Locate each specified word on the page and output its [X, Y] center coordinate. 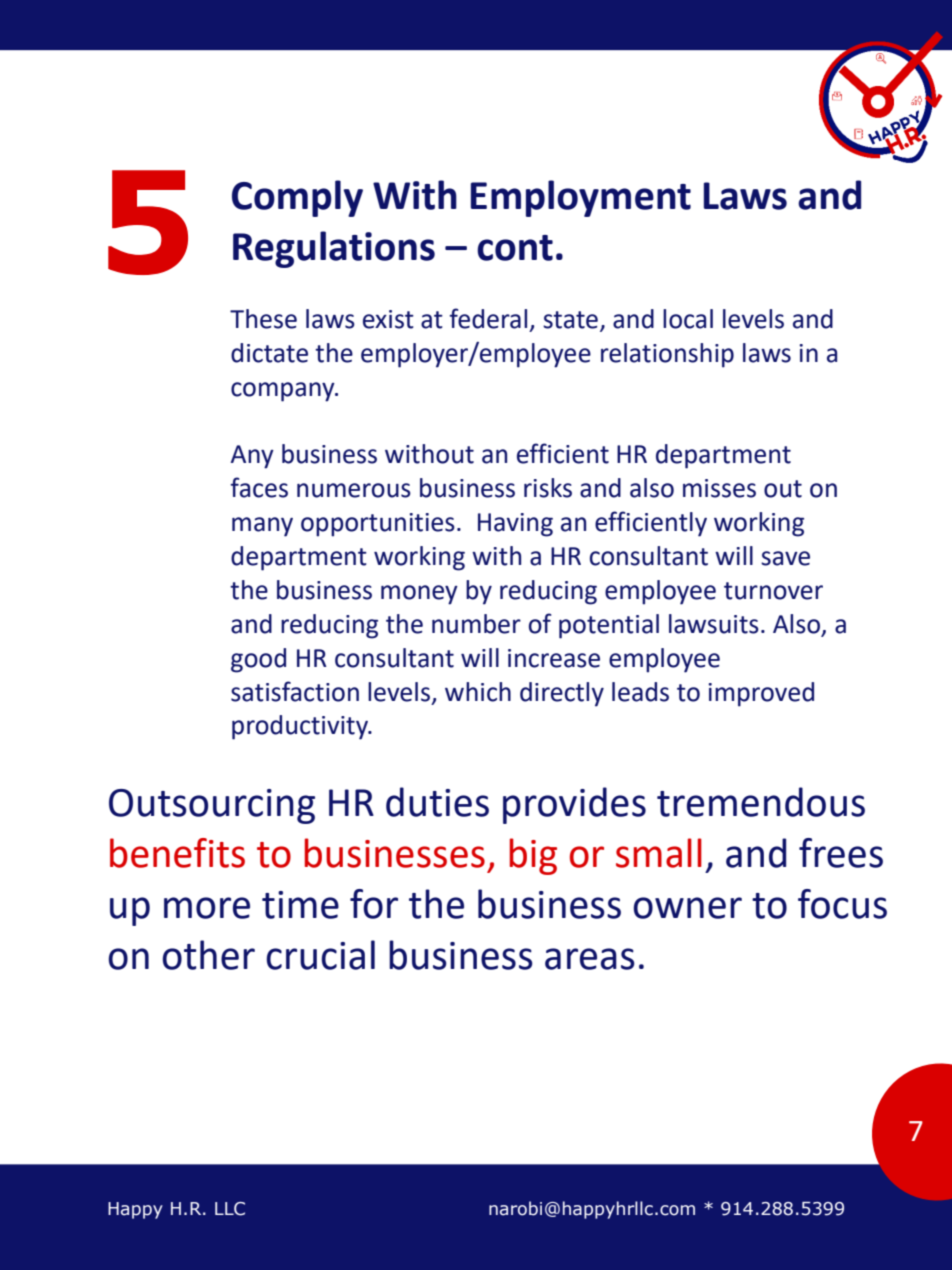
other [208, 955]
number [476, 624]
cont [515, 248]
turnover [773, 591]
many [262, 527]
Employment [581, 198]
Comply [297, 198]
